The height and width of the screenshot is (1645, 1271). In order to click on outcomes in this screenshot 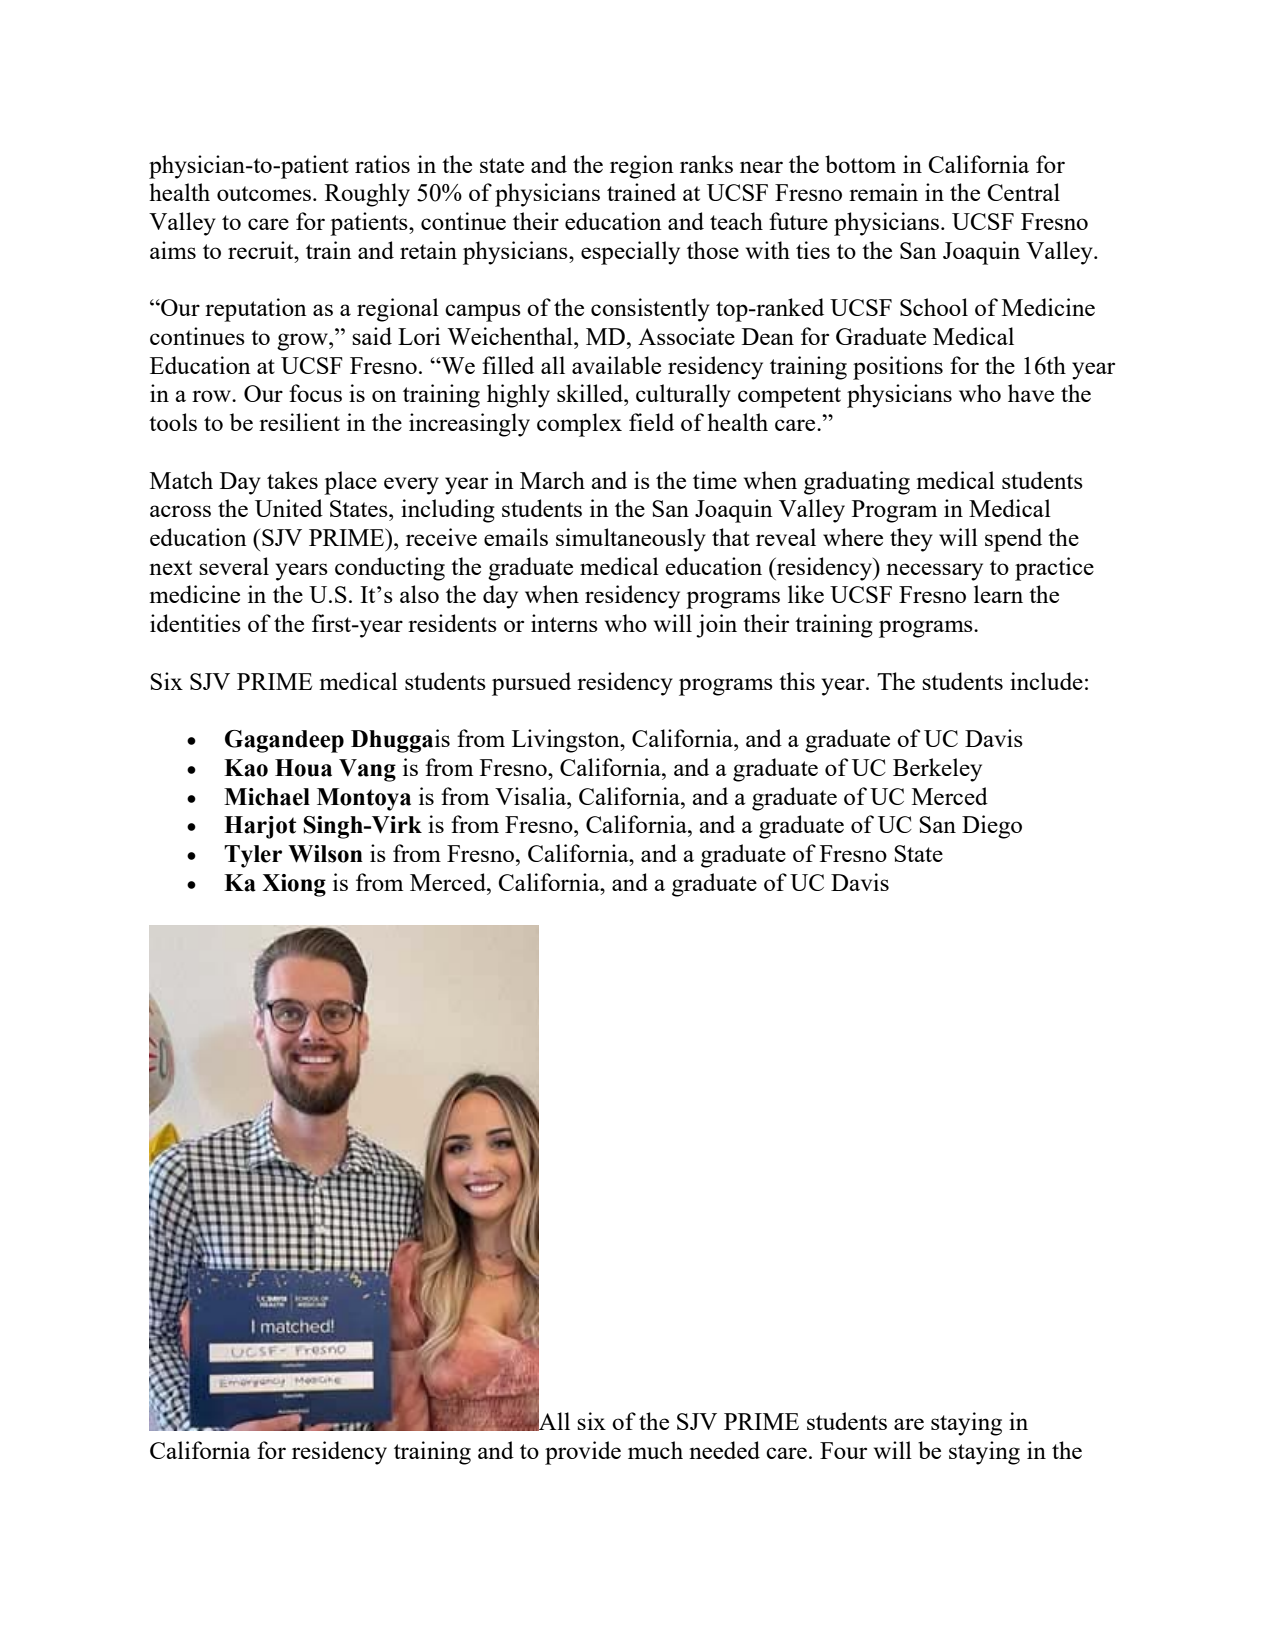, I will do `click(265, 193)`.
